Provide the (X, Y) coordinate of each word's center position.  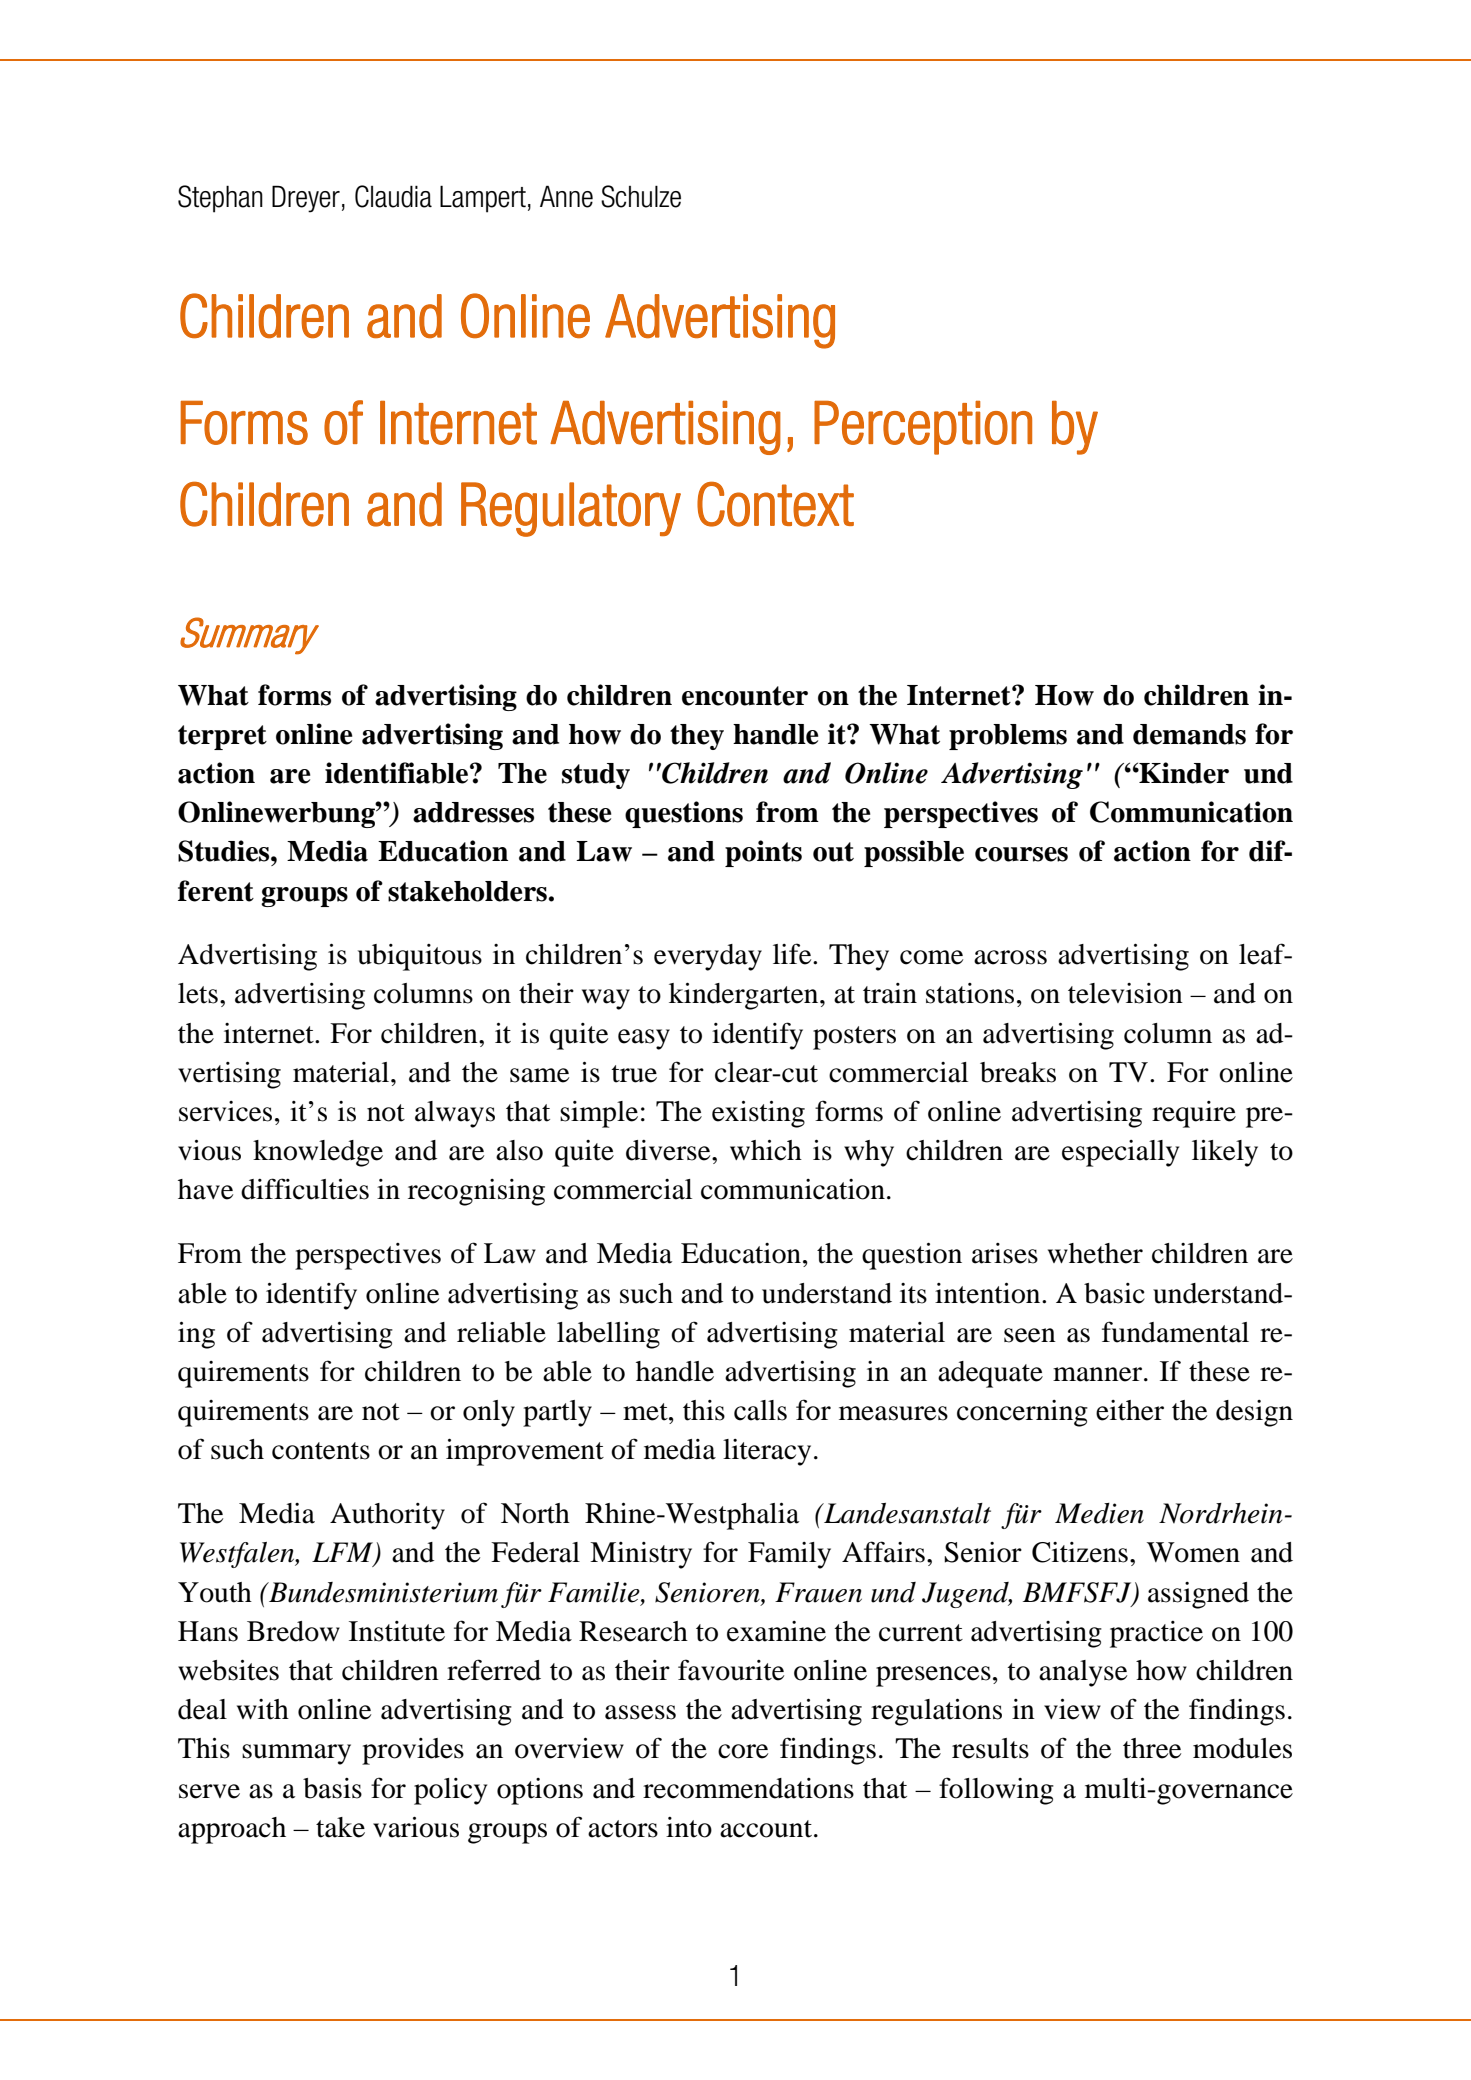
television (1125, 993)
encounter (745, 696)
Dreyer (306, 199)
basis (332, 1788)
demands (1189, 734)
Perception (923, 428)
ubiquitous (420, 957)
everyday (708, 957)
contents (321, 1451)
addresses (473, 812)
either (1130, 1410)
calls (760, 1410)
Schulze (641, 196)
